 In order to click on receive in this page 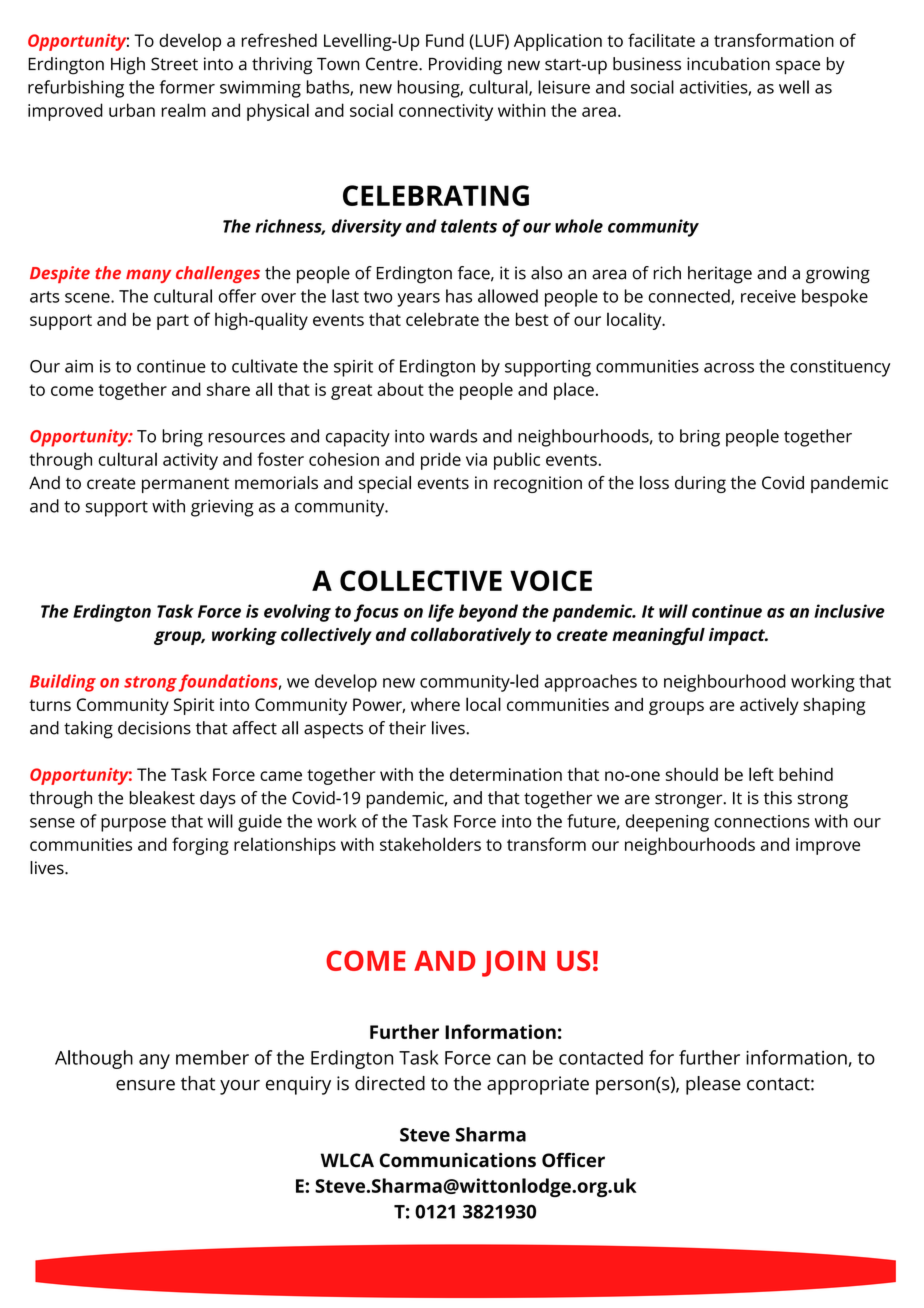, I will do `click(768, 296)`.
